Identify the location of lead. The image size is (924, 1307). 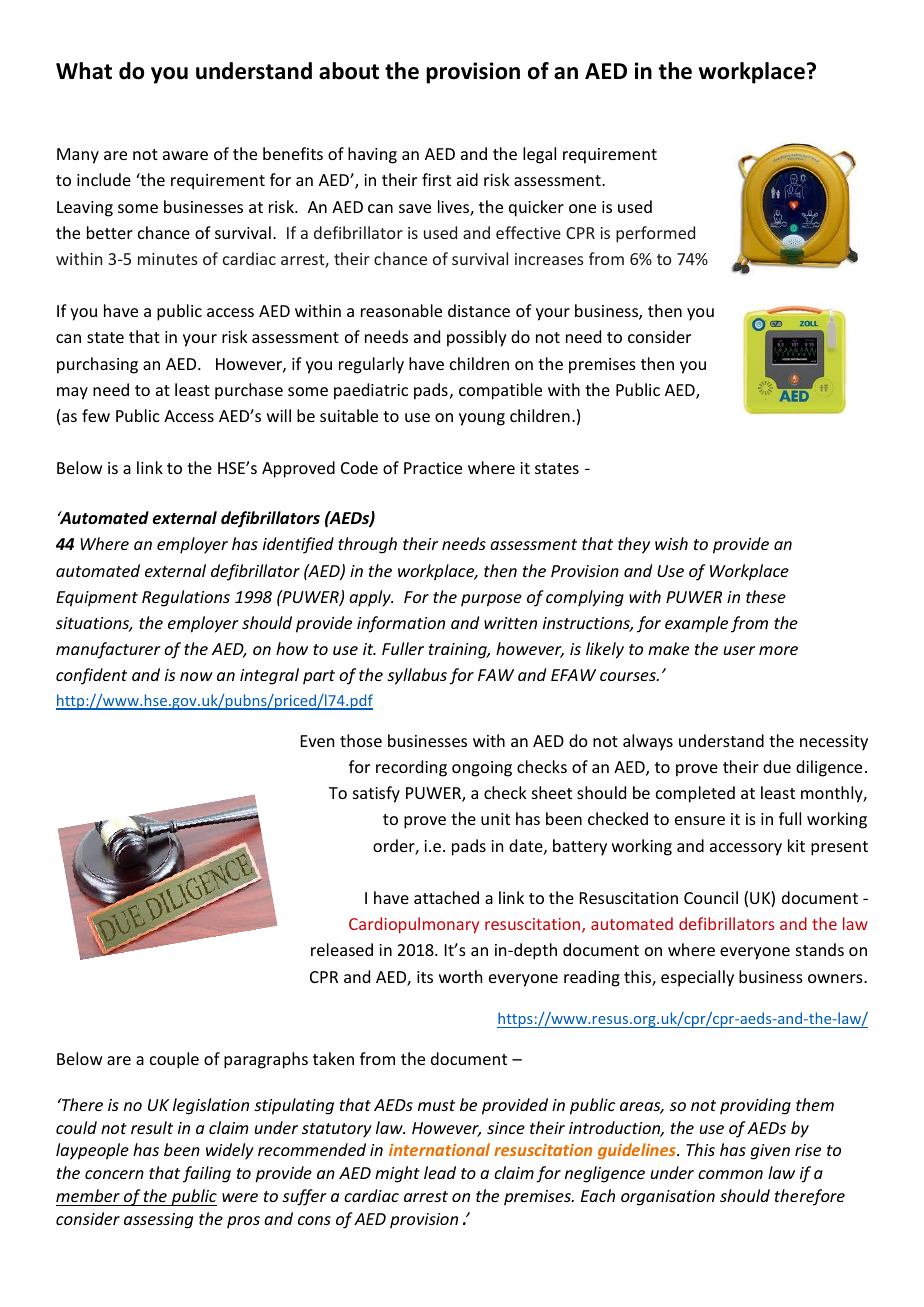
(440, 1172).
